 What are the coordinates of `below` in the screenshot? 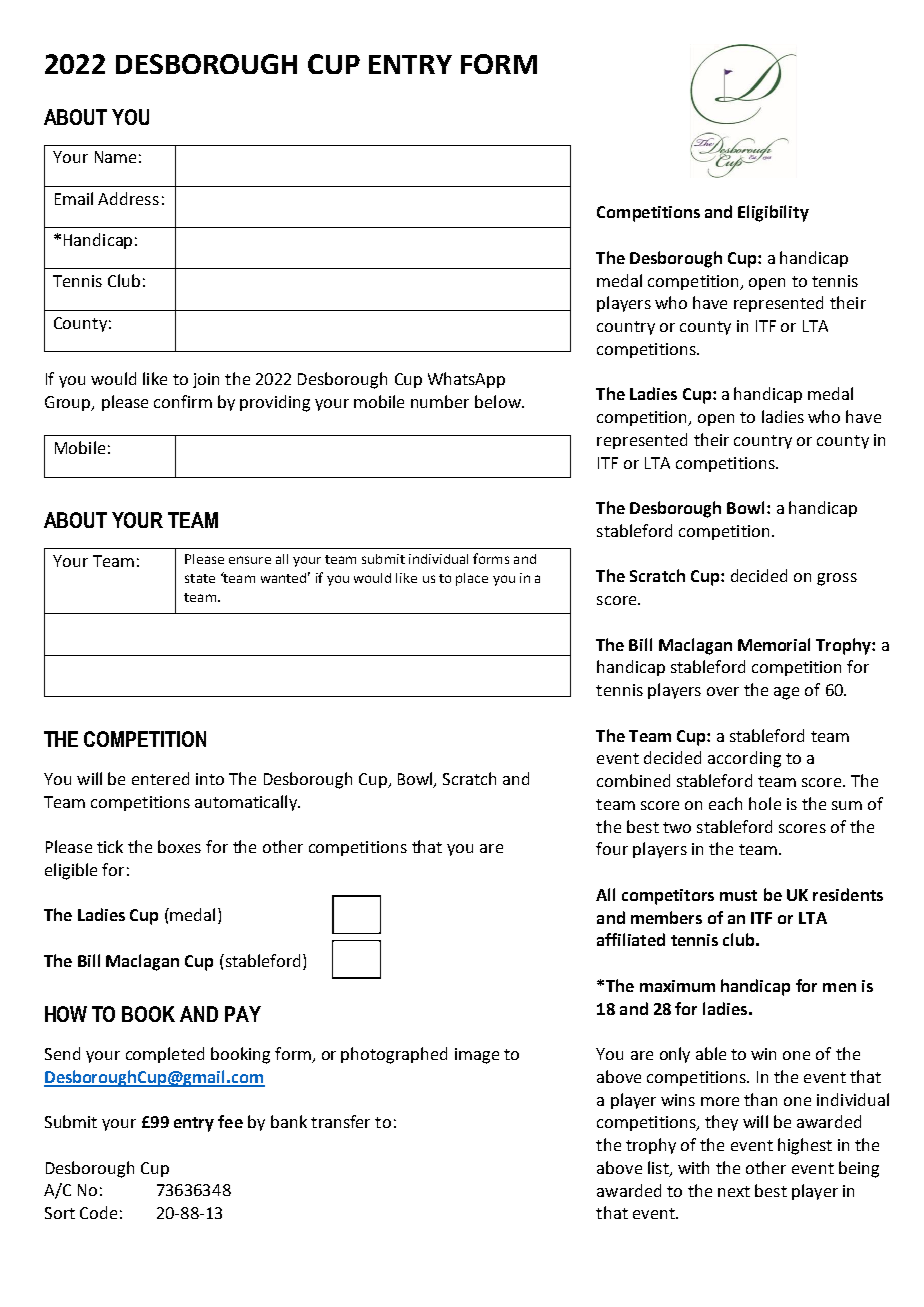 It's located at (499, 401).
